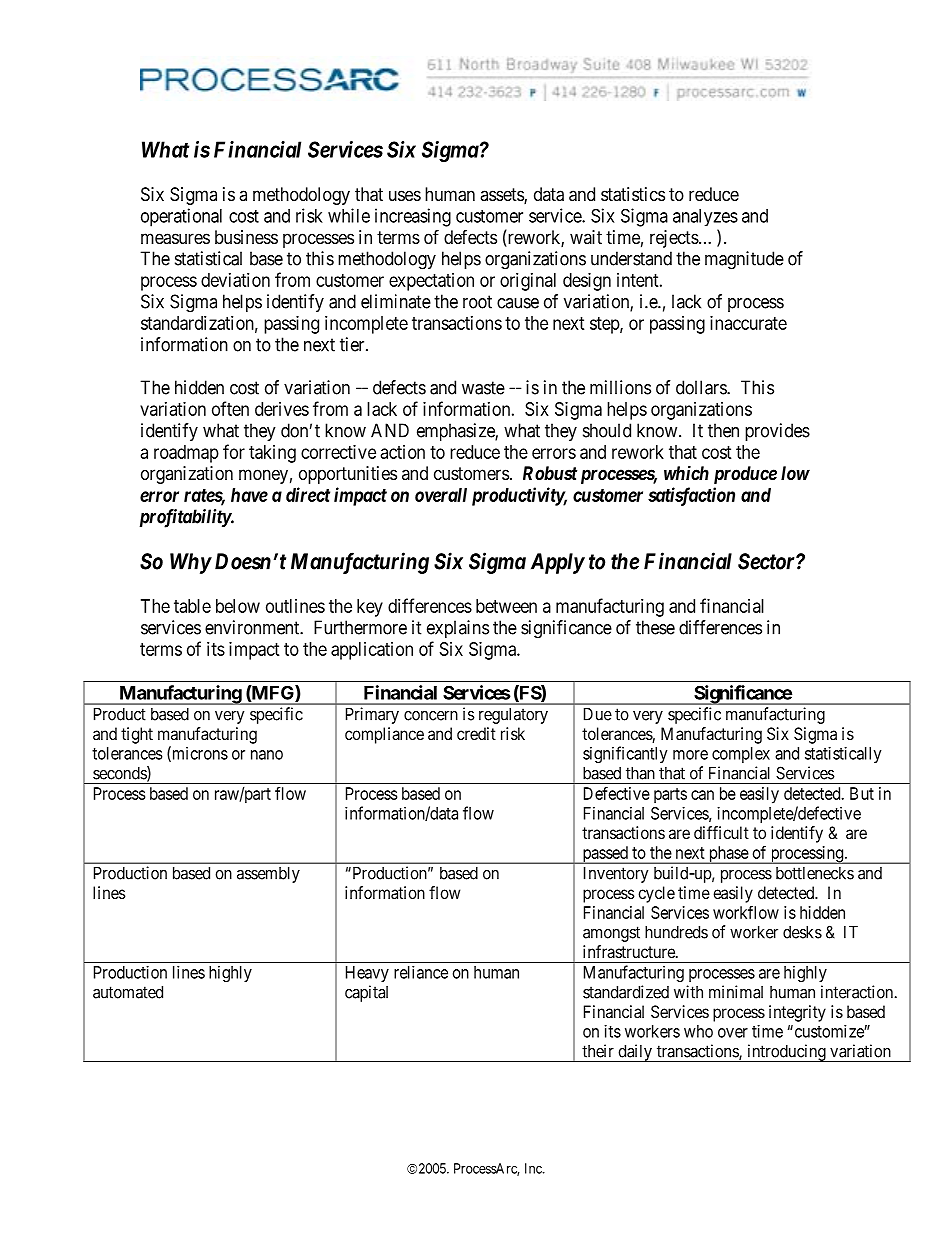 This screenshot has width=952, height=1233. Describe the element at coordinates (797, 1013) in the screenshot. I see `integrity` at that location.
